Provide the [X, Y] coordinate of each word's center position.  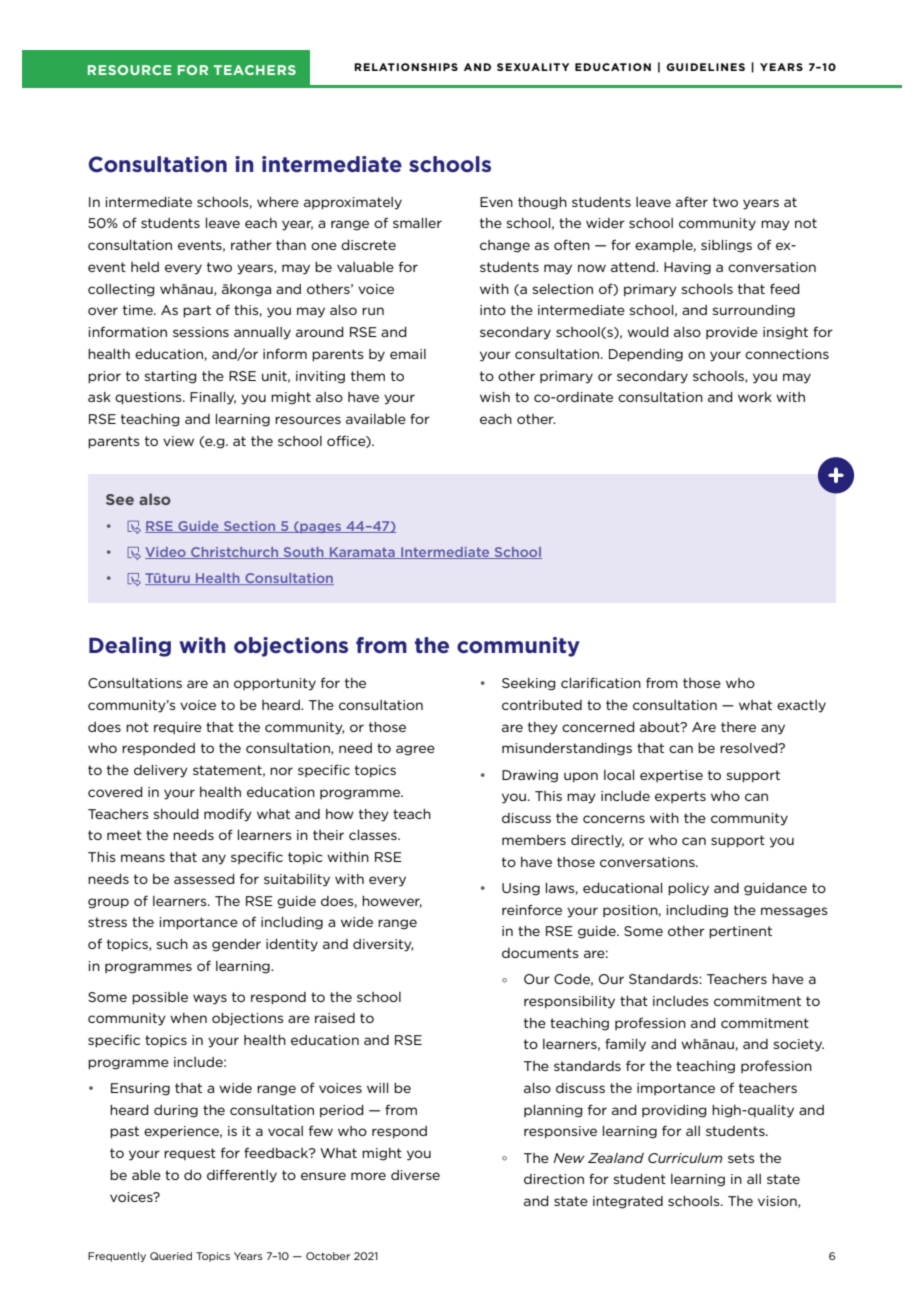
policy [688, 889]
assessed [204, 879]
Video [166, 553]
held [145, 267]
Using [521, 889]
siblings [726, 246]
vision [778, 1202]
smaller [417, 223]
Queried [171, 1256]
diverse [415, 1175]
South [303, 553]
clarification [601, 682]
